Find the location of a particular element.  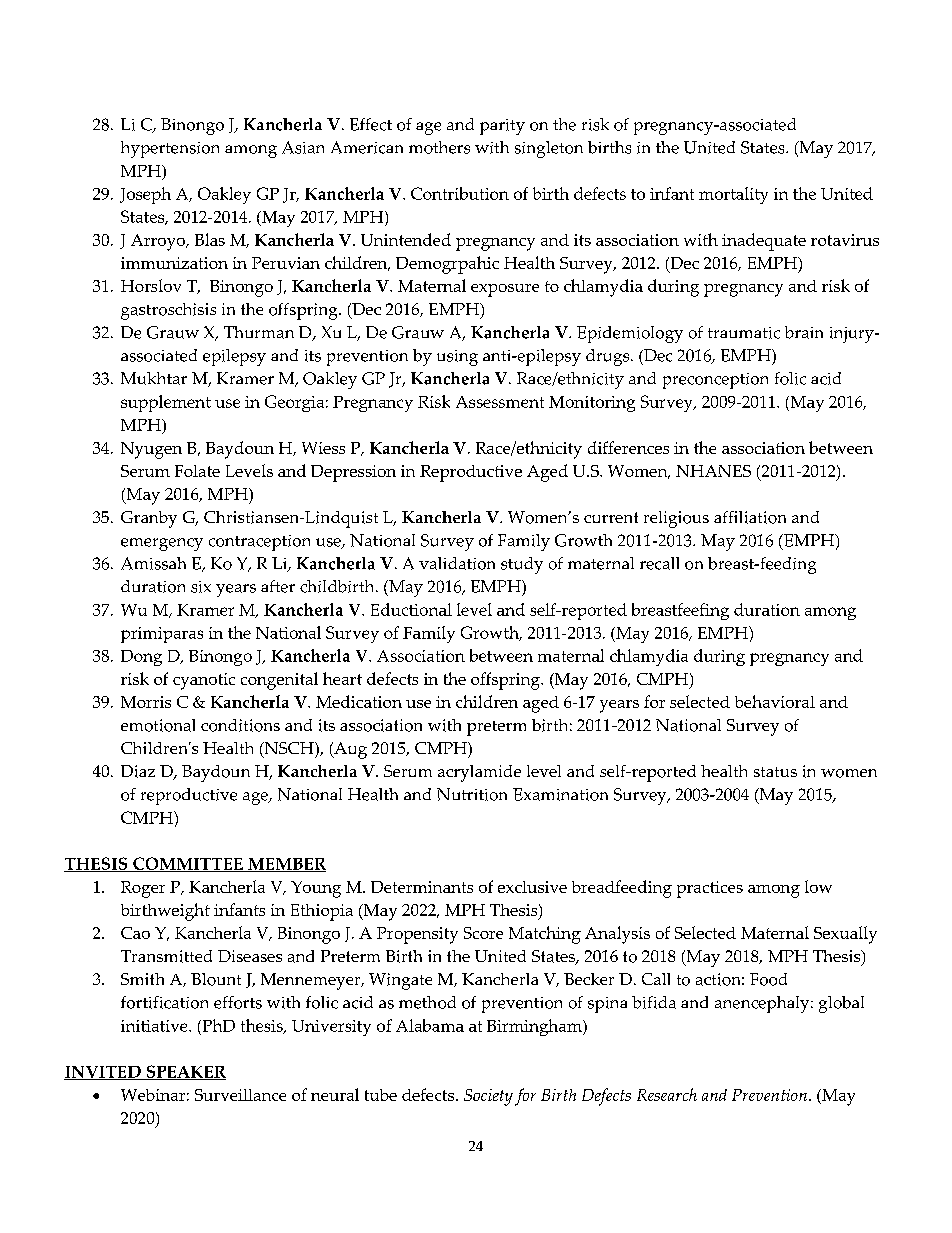

Diaz is located at coordinates (138, 771).
